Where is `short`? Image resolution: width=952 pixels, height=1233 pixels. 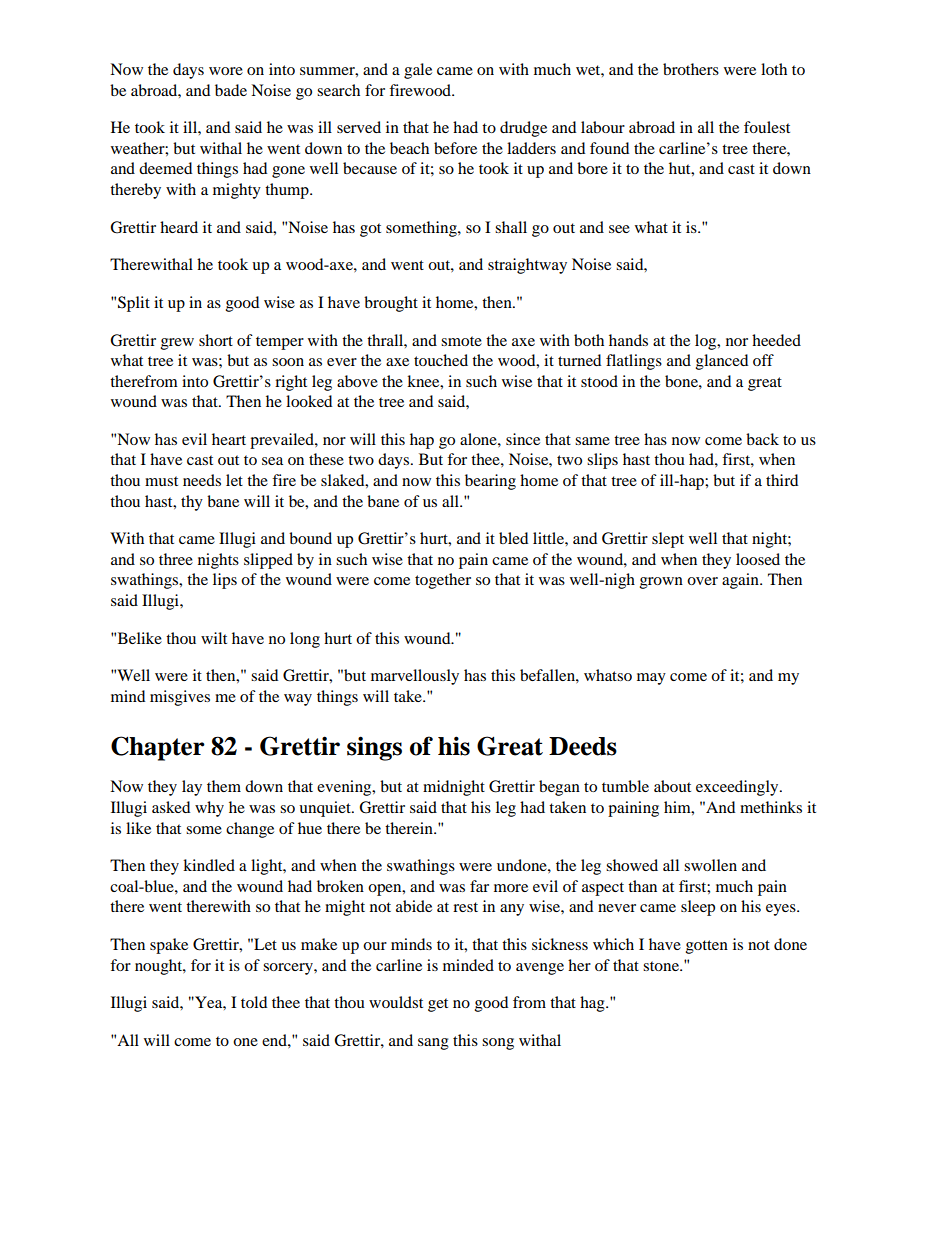
short is located at coordinates (216, 340).
